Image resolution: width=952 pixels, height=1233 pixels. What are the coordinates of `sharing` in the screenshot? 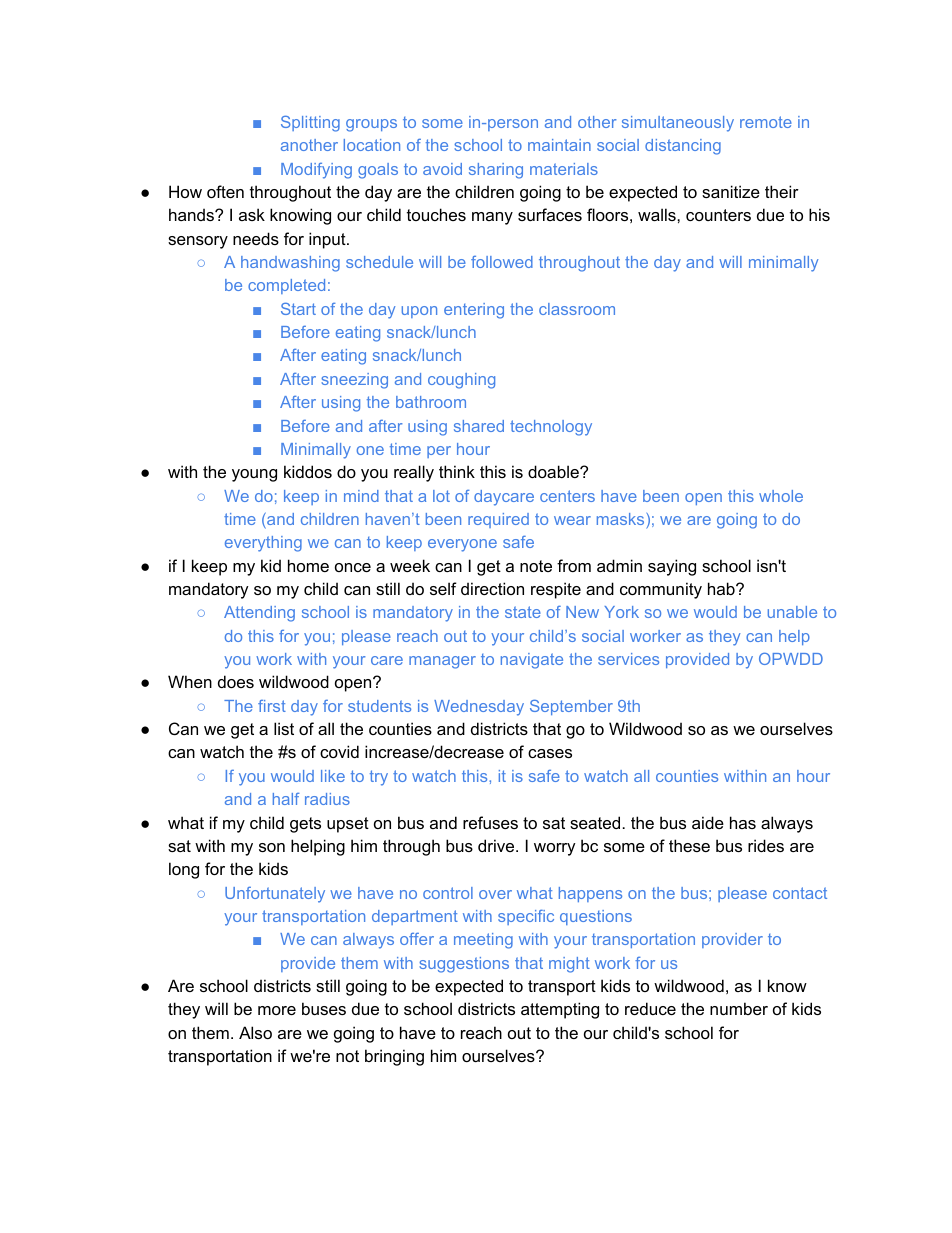 It's located at (496, 171).
